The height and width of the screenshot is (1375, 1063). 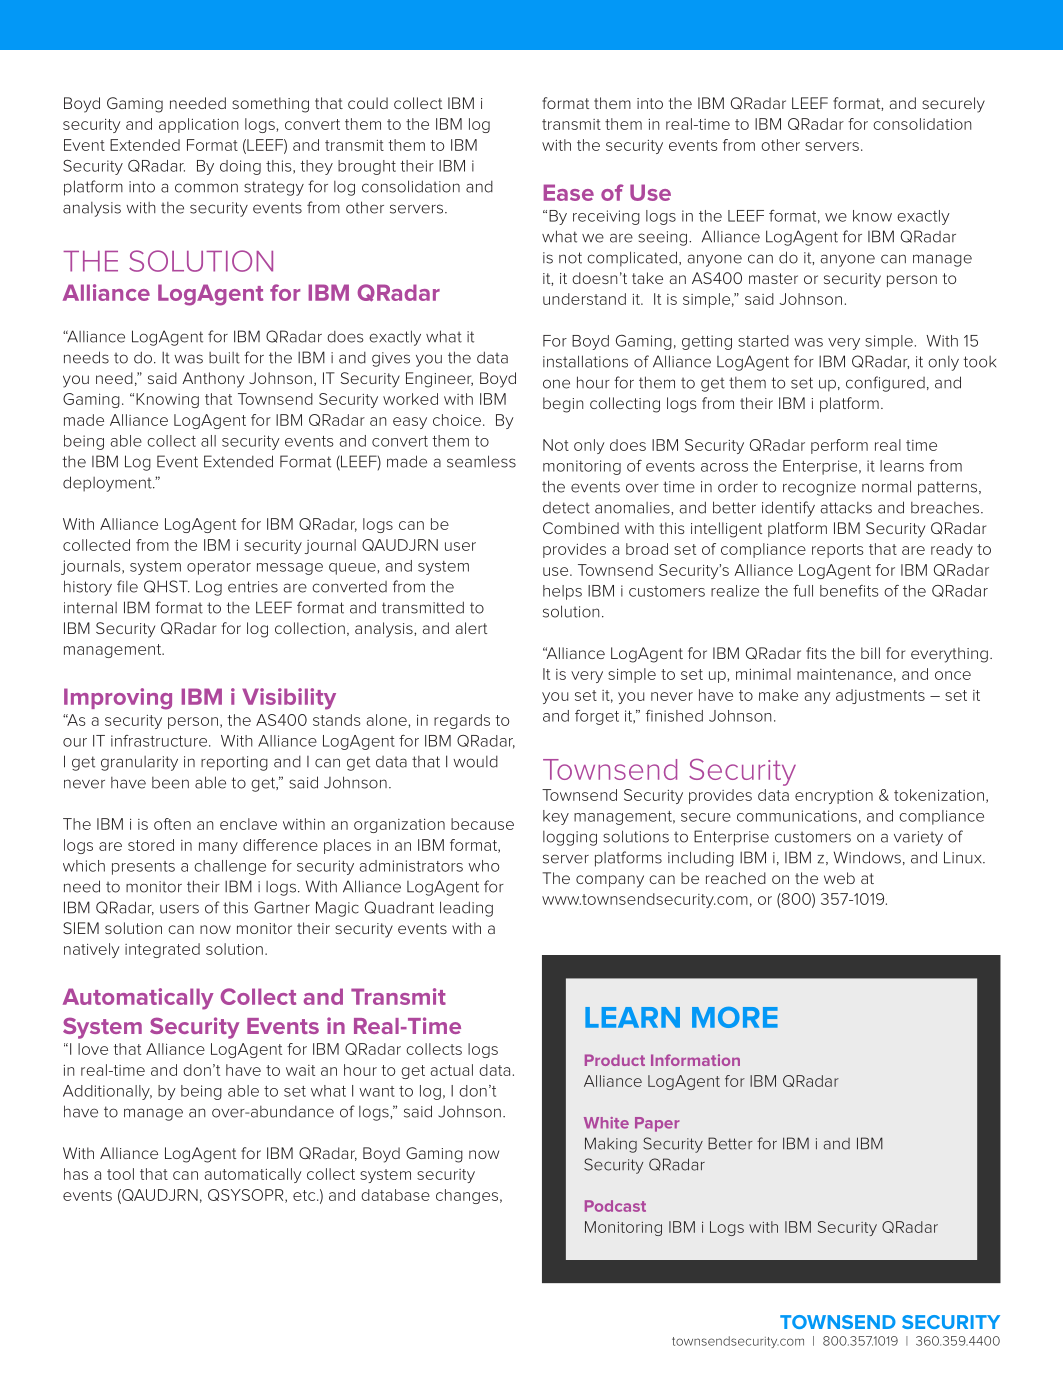 What do you see at coordinates (611, 1145) in the screenshot?
I see `Making` at bounding box center [611, 1145].
